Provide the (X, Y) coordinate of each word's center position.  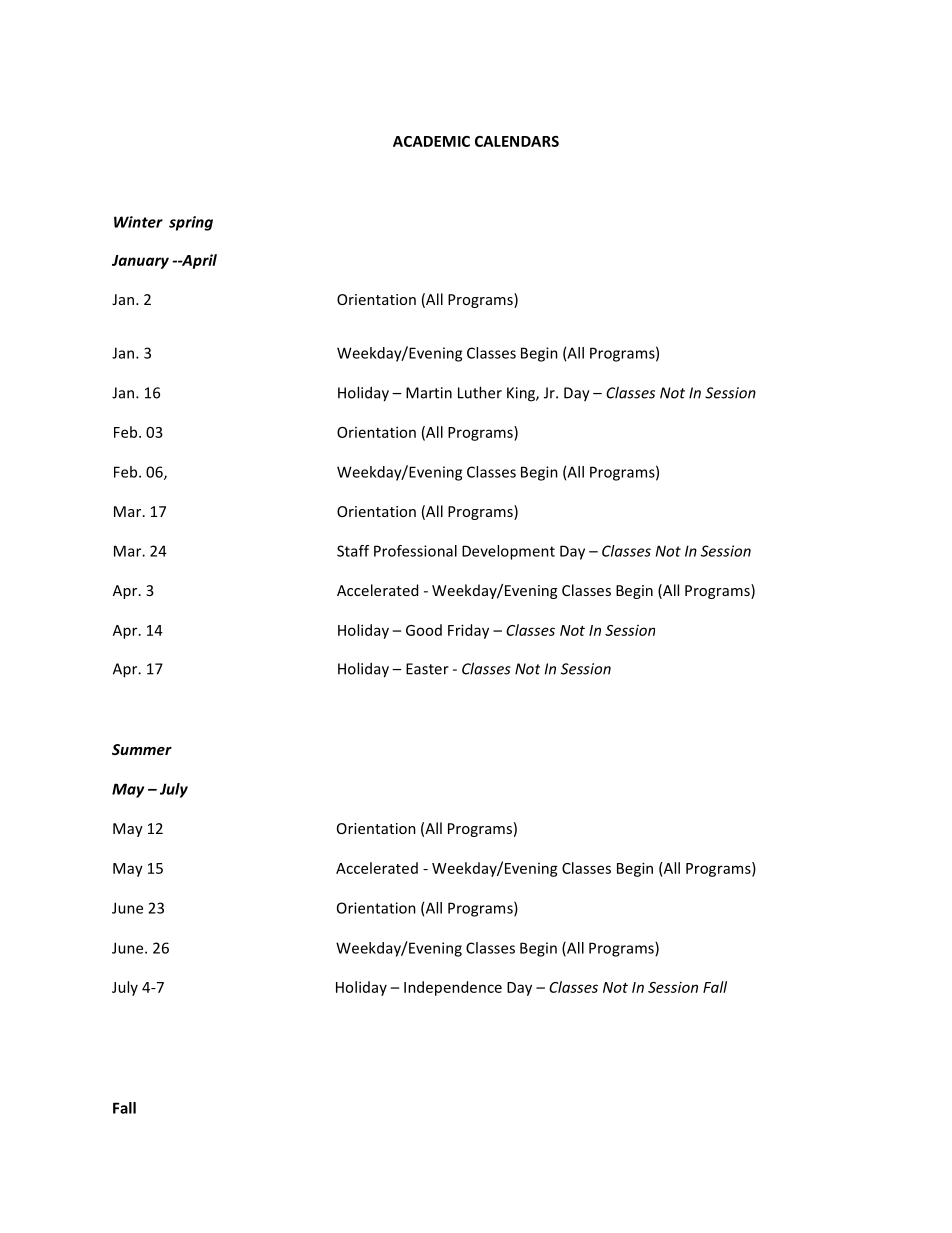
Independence (453, 988)
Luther (480, 392)
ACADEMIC (431, 141)
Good (424, 630)
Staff (353, 551)
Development (508, 552)
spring (191, 223)
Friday (468, 631)
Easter (427, 669)
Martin (429, 393)
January (140, 262)
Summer (142, 749)
